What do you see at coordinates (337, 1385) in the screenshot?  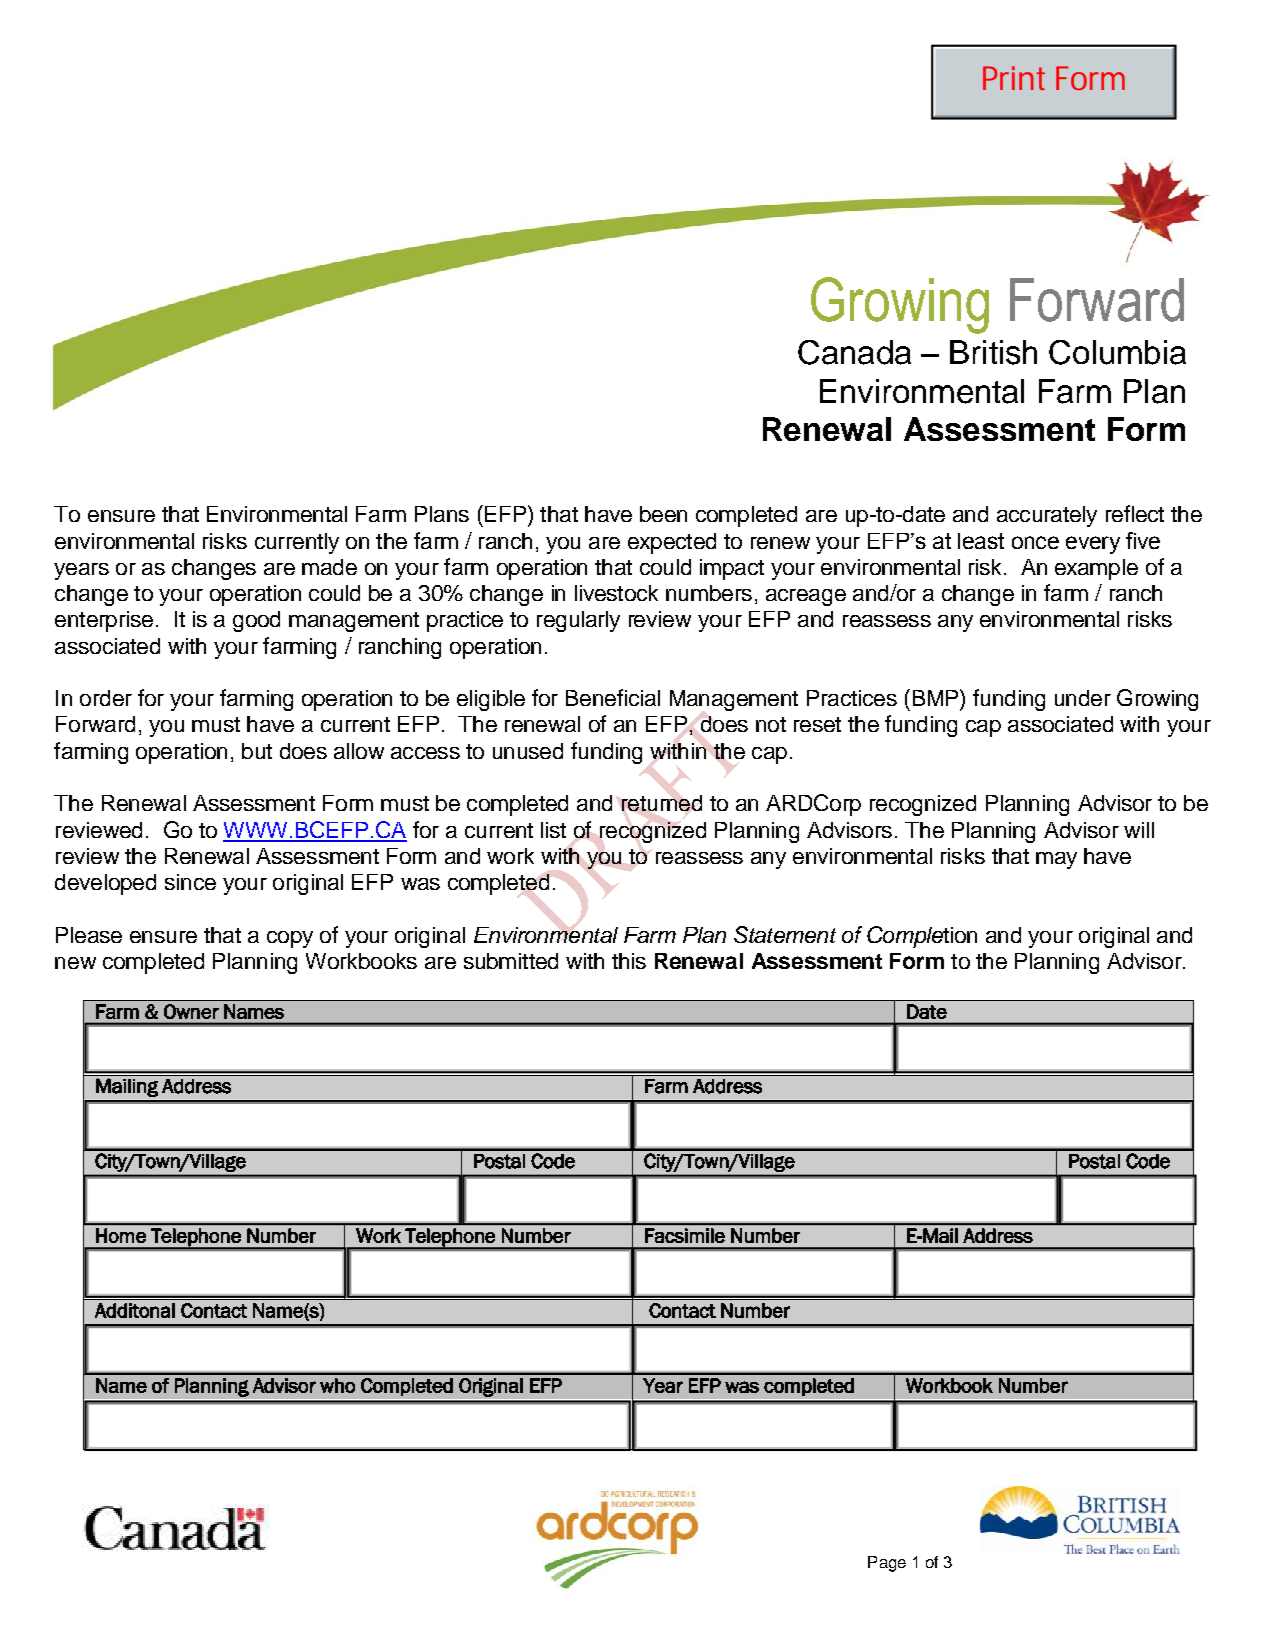 I see `who` at bounding box center [337, 1385].
